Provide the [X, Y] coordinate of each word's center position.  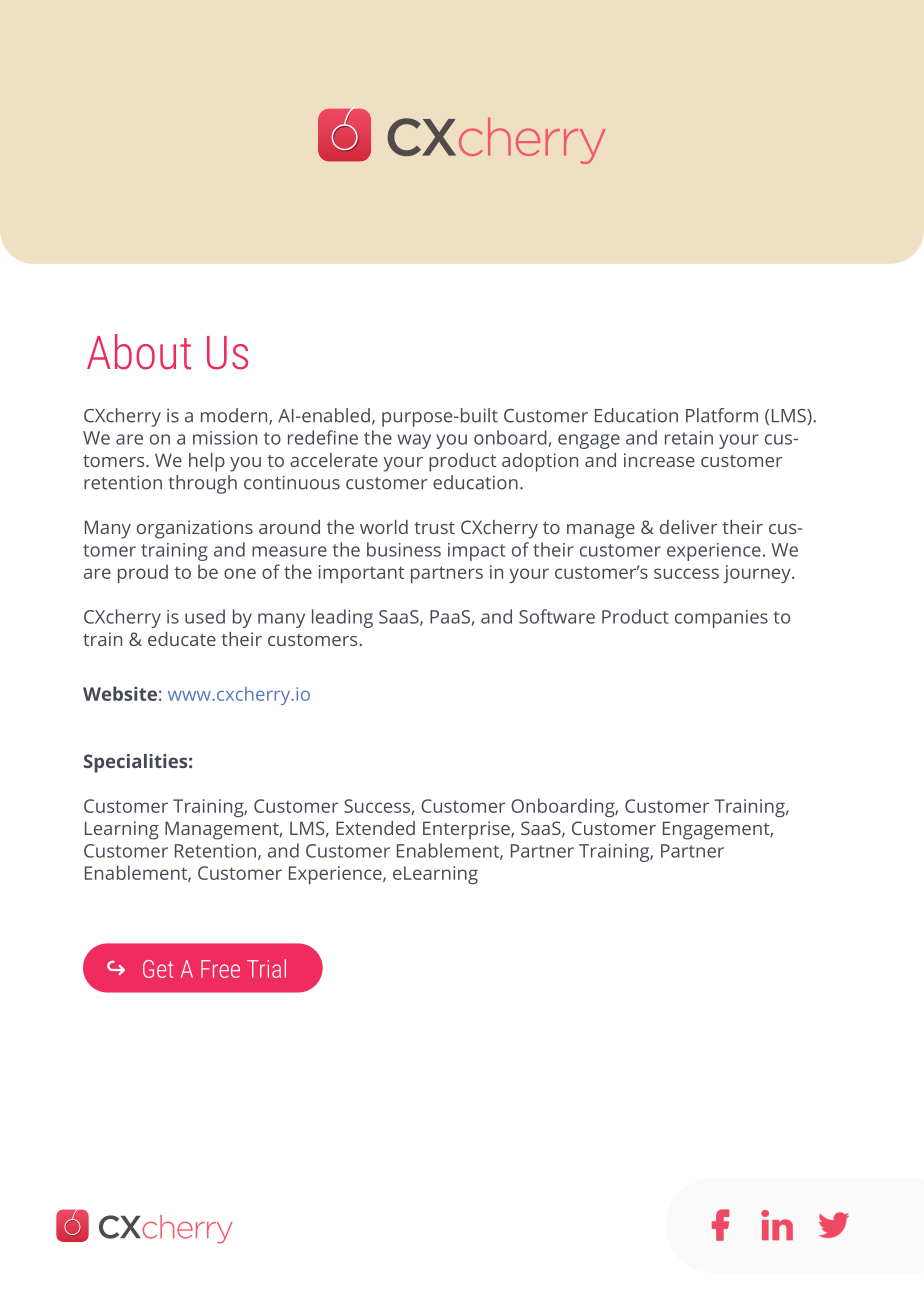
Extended [375, 828]
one [240, 573]
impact [477, 552]
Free [220, 969]
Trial [266, 968]
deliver [688, 527]
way [414, 441]
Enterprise [467, 830]
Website [120, 693]
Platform [722, 415]
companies [721, 619]
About [139, 352]
